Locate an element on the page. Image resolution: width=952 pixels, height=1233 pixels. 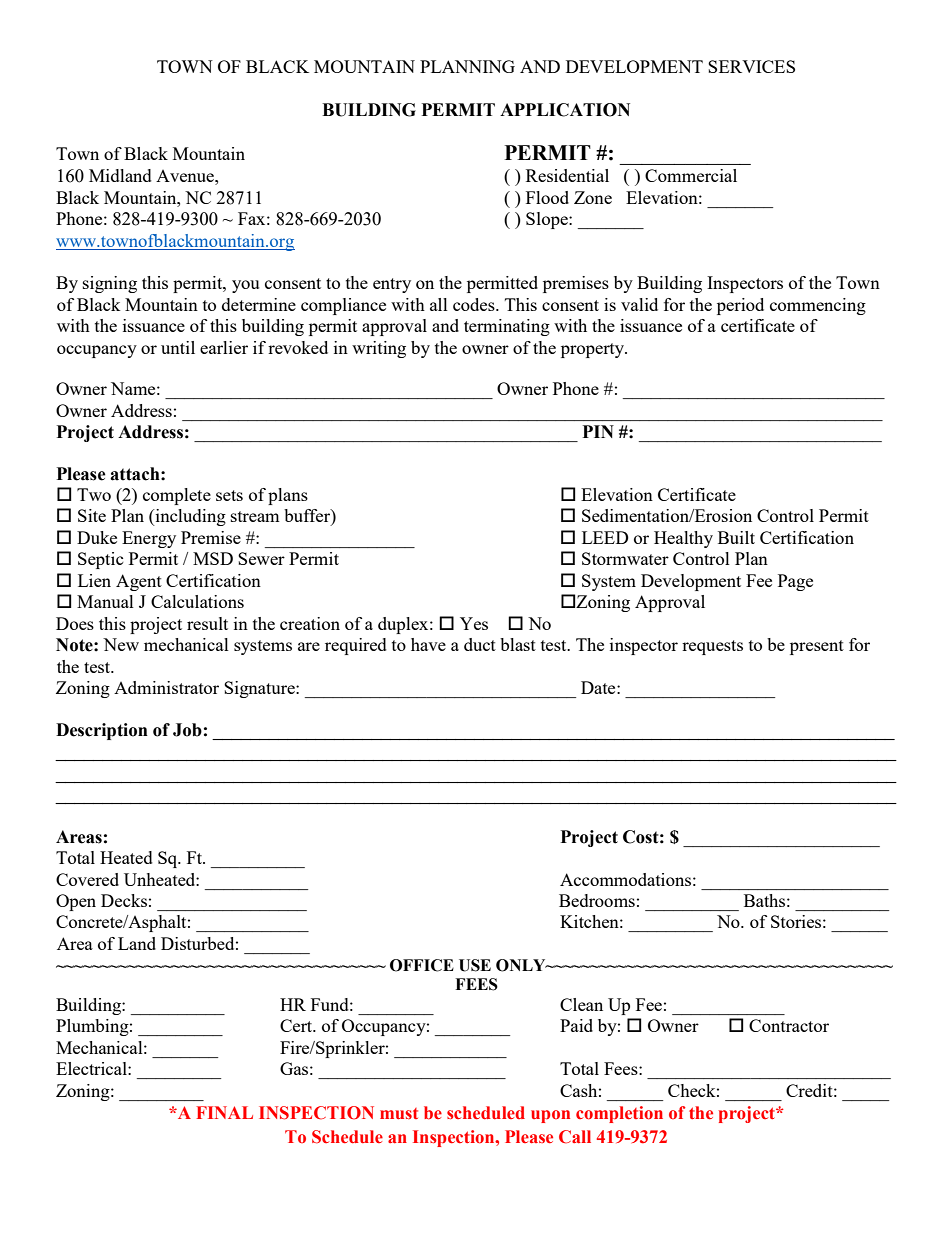
completion is located at coordinates (619, 1114).
